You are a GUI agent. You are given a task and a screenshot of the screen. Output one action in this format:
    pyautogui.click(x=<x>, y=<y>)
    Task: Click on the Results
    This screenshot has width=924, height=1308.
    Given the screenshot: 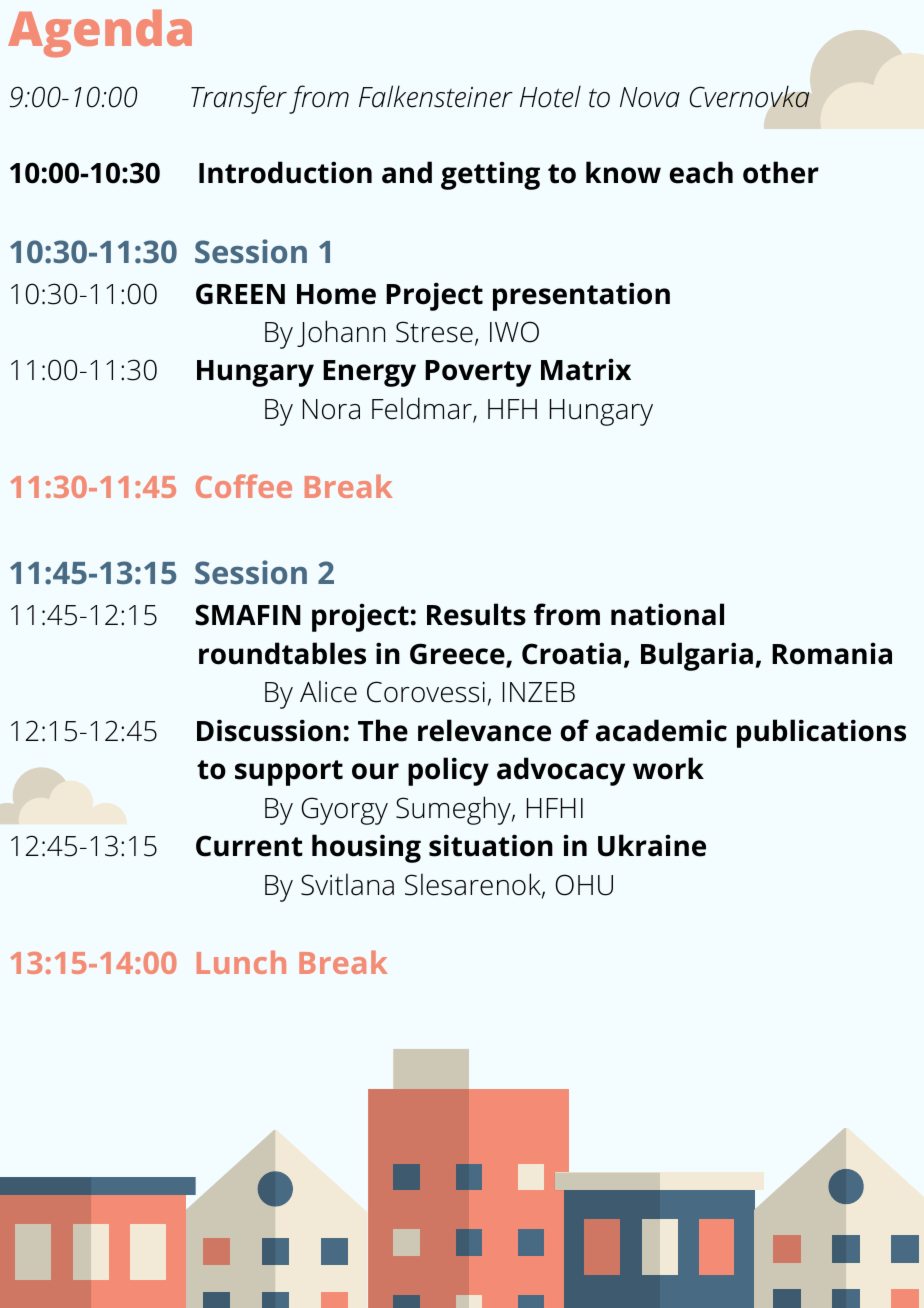 What is the action you would take?
    pyautogui.click(x=476, y=614)
